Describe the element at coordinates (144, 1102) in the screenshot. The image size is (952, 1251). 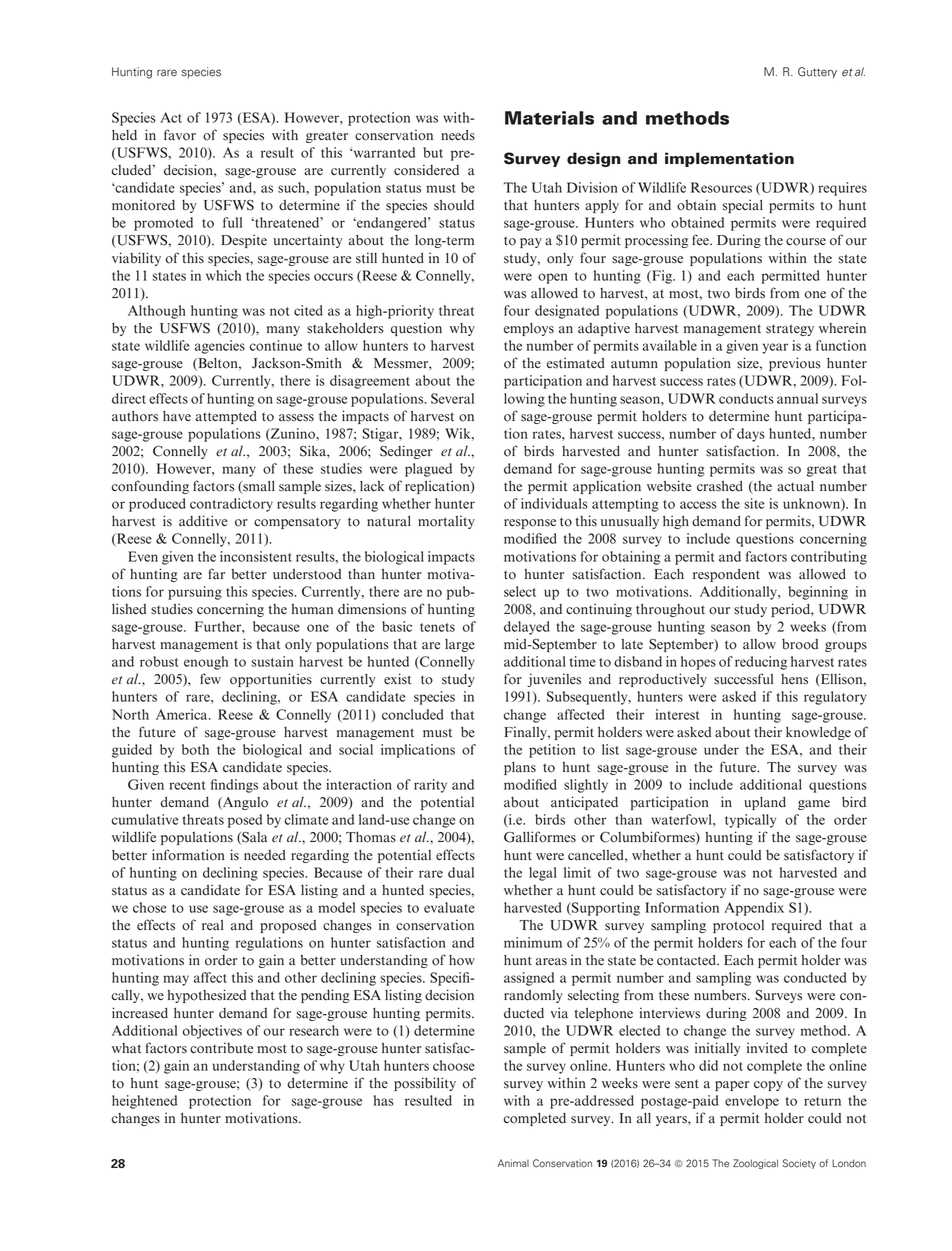
I see `heightened` at that location.
